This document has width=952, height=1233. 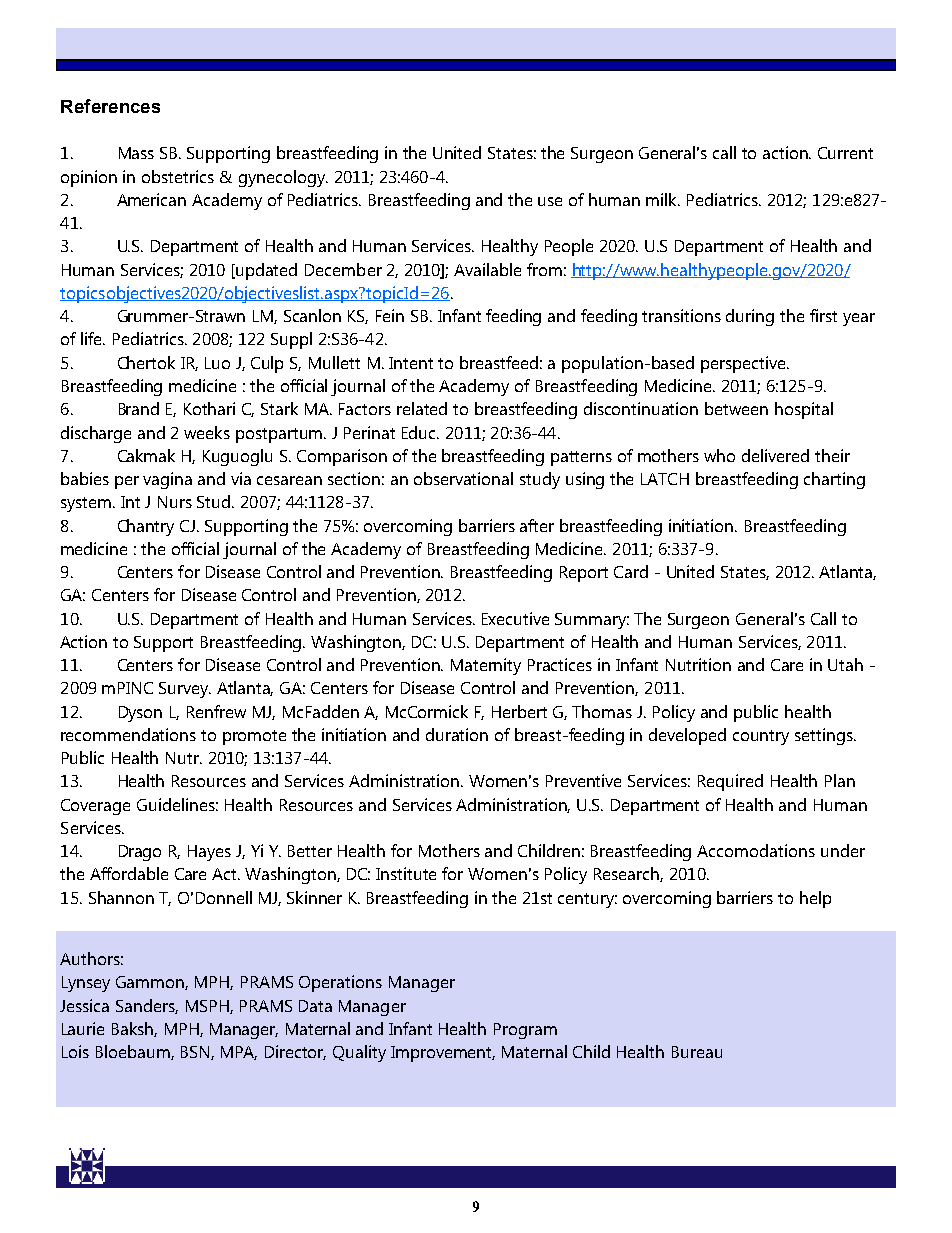 I want to click on Mass, so click(x=136, y=153).
